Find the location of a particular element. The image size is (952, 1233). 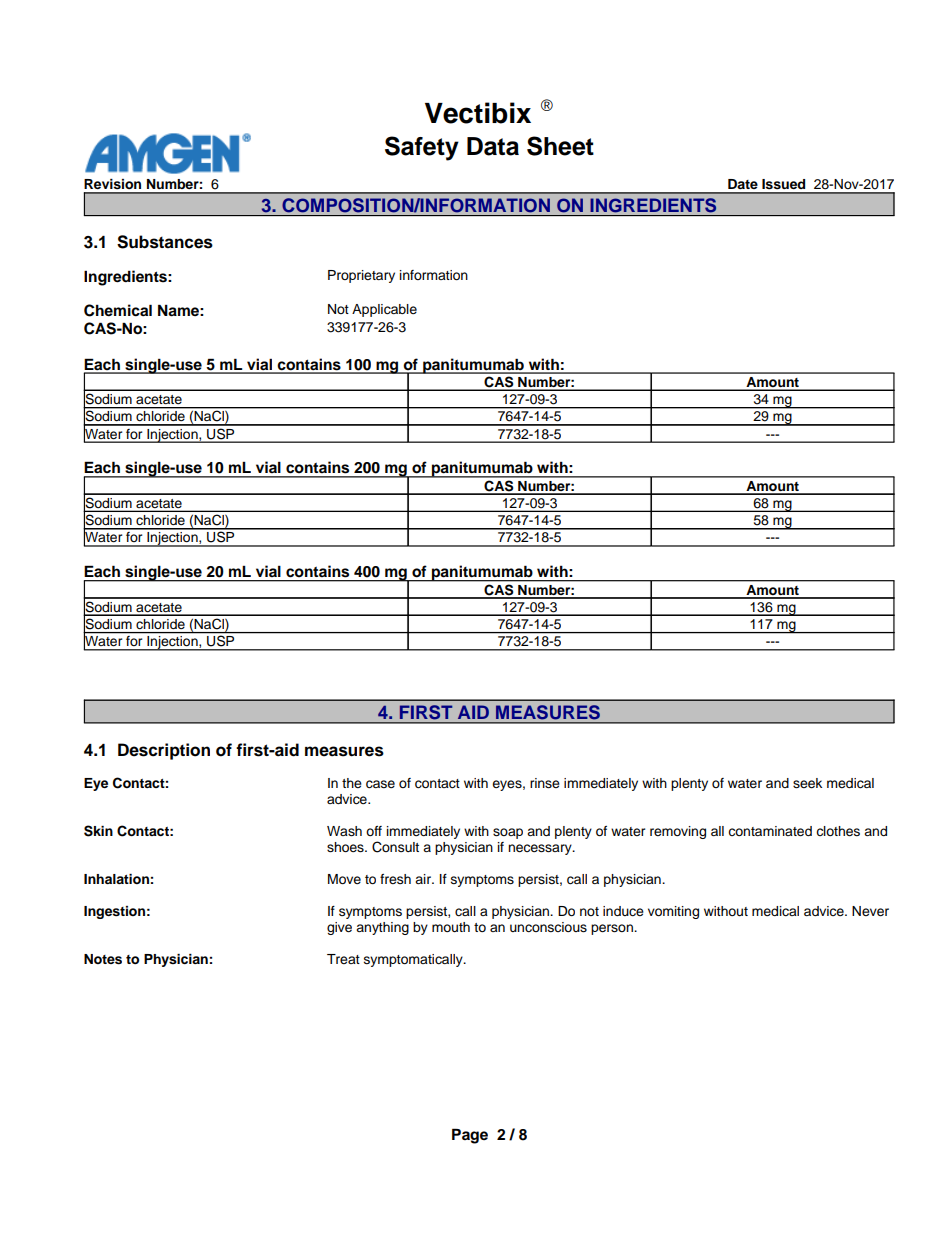

Proprietary is located at coordinates (361, 276).
